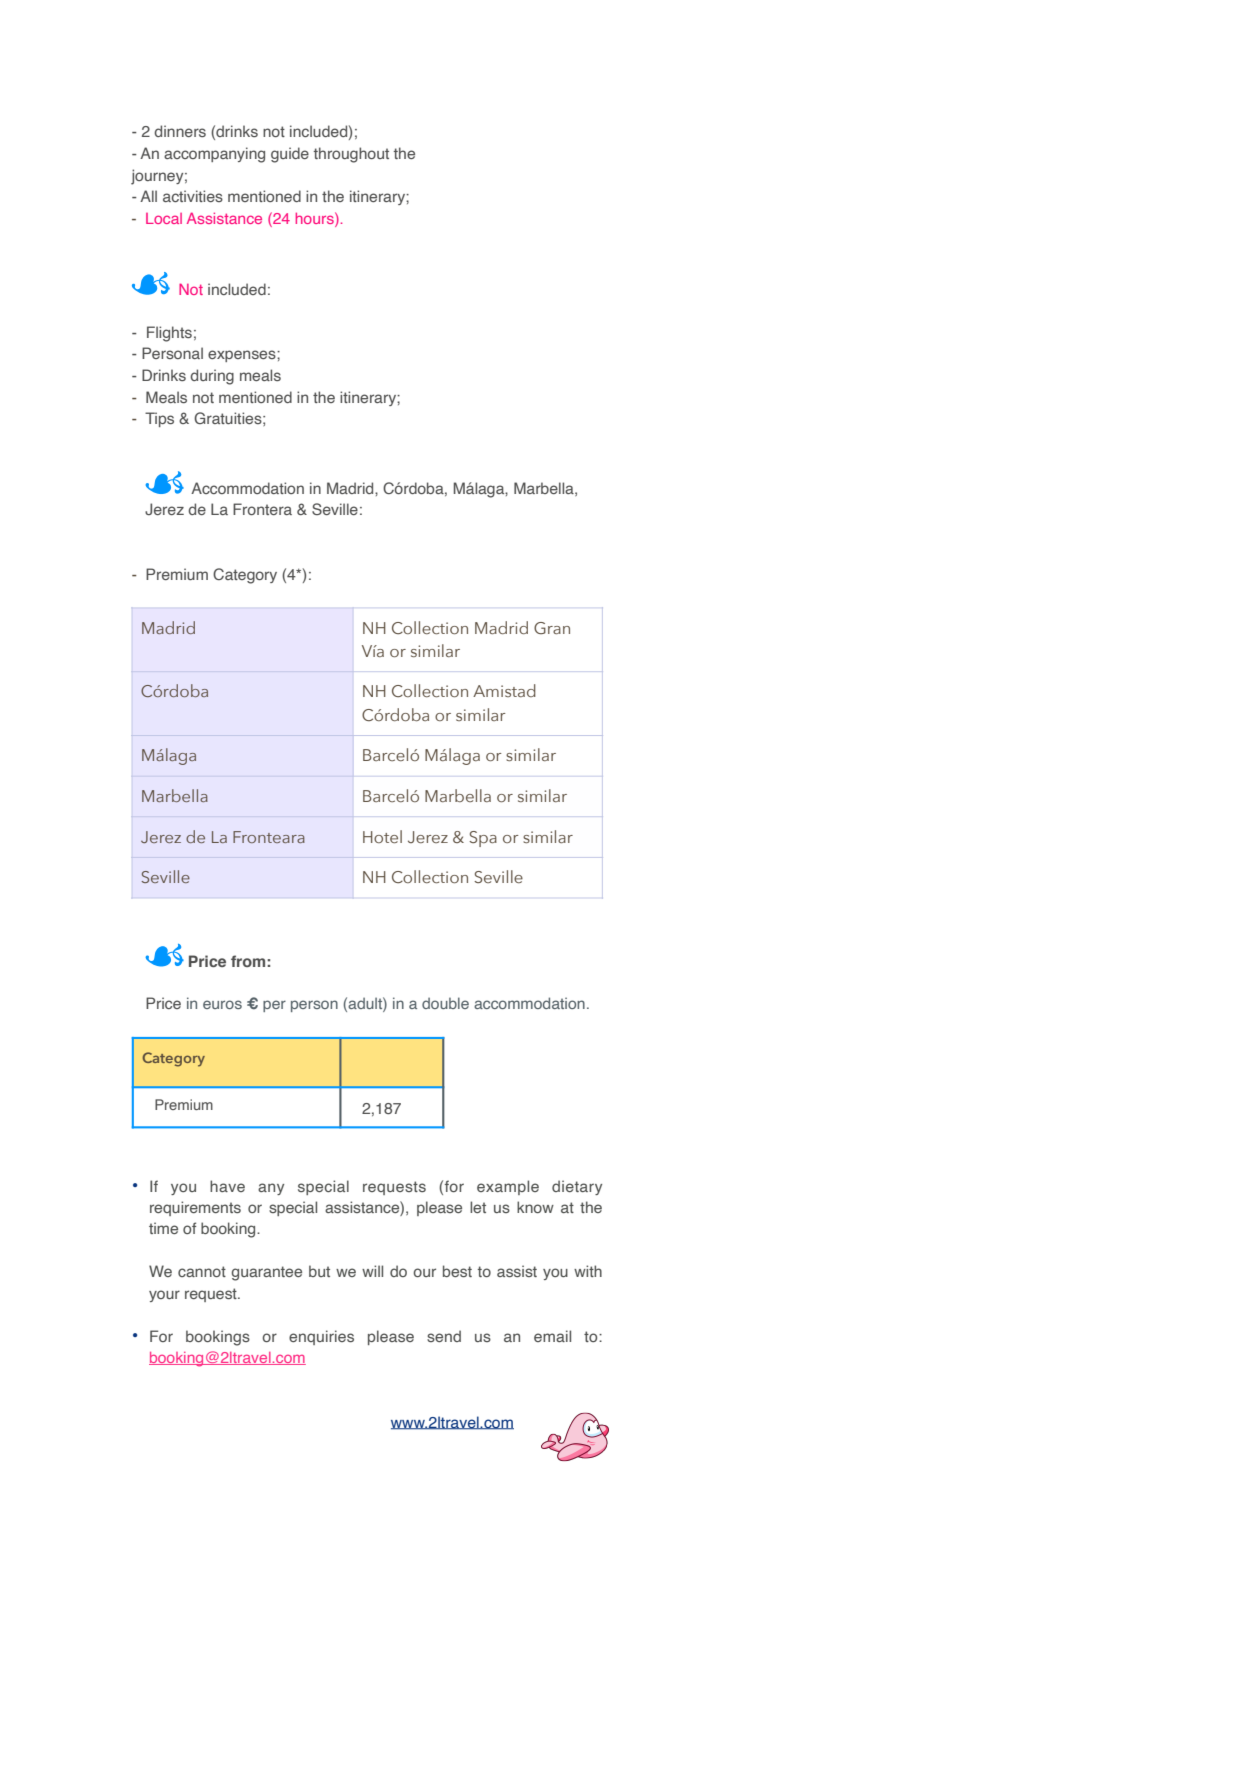  What do you see at coordinates (159, 419) in the page?
I see `Tips` at bounding box center [159, 419].
